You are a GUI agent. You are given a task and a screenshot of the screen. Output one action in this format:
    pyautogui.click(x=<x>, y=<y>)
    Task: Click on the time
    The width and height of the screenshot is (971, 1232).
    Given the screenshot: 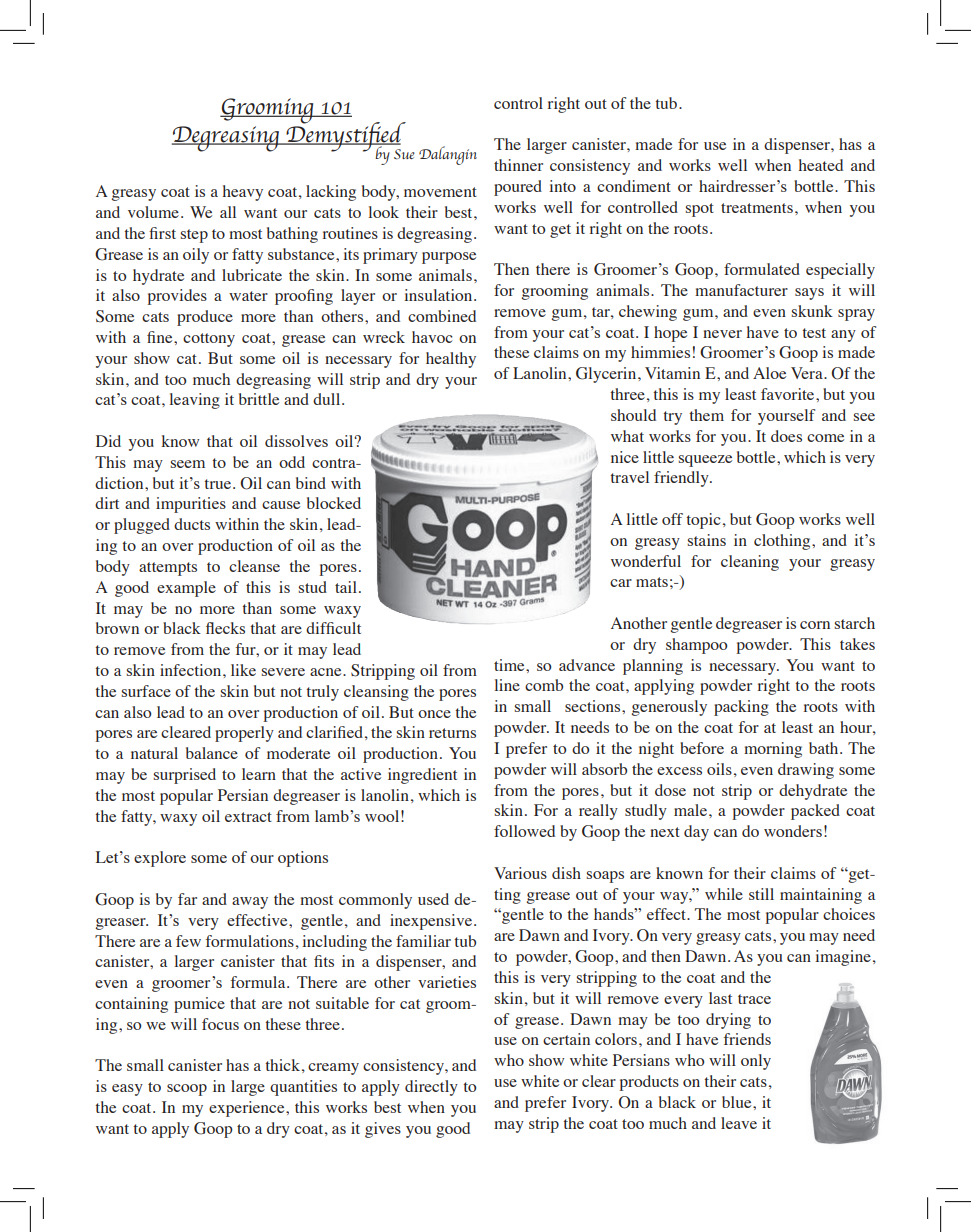 What is the action you would take?
    pyautogui.click(x=510, y=665)
